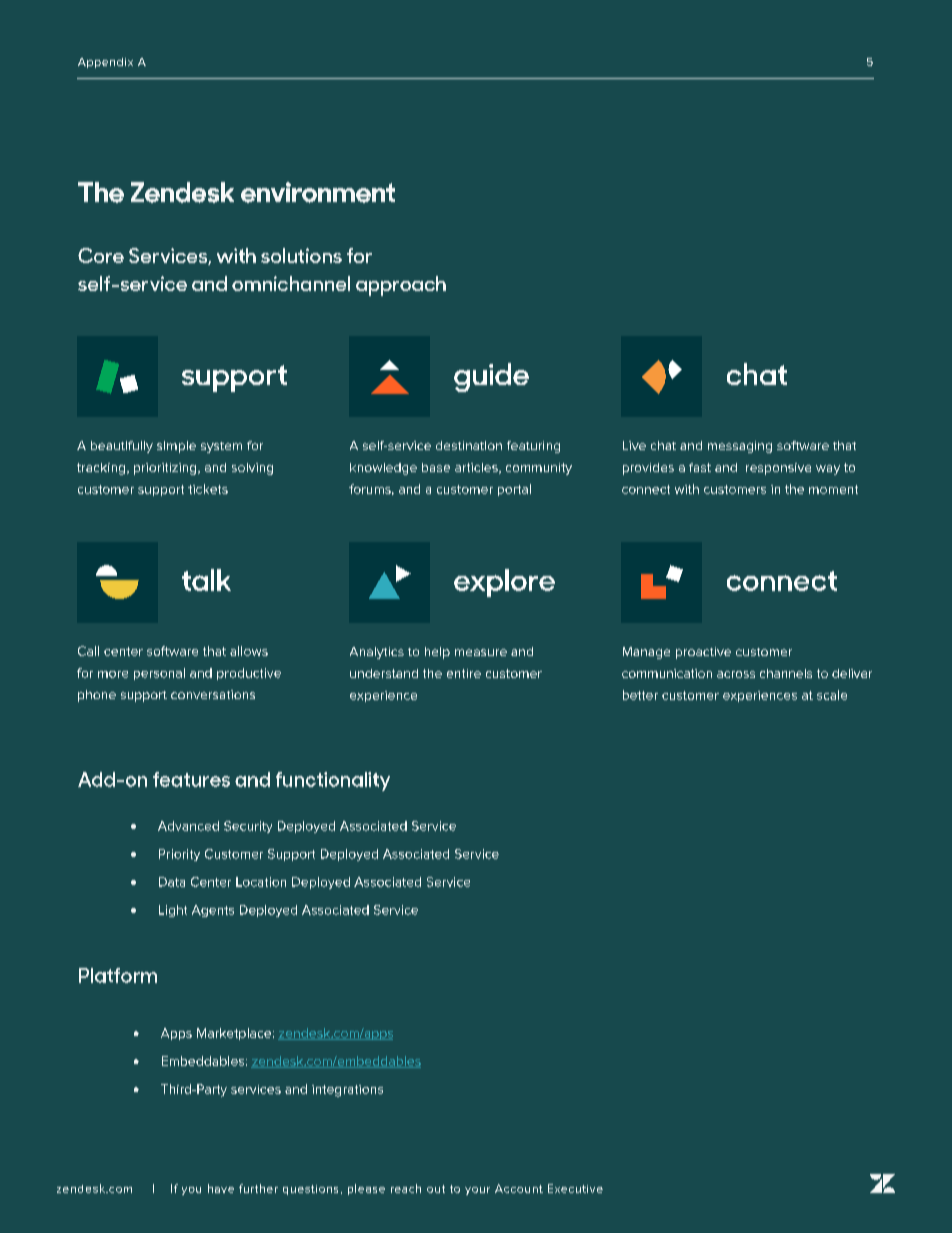  I want to click on approach, so click(401, 286).
